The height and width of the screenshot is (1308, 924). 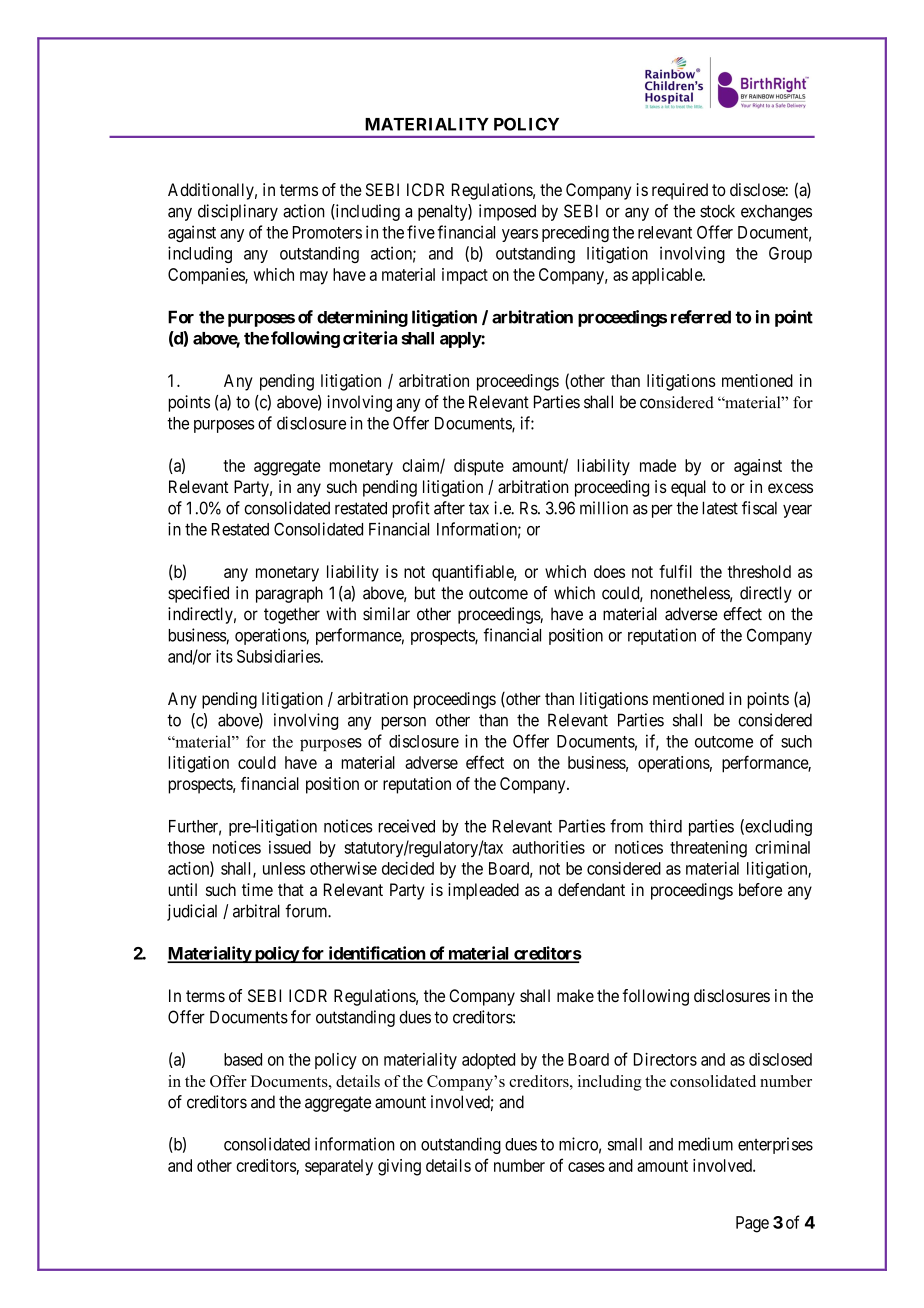 What do you see at coordinates (507, 212) in the screenshot?
I see `imposed` at bounding box center [507, 212].
